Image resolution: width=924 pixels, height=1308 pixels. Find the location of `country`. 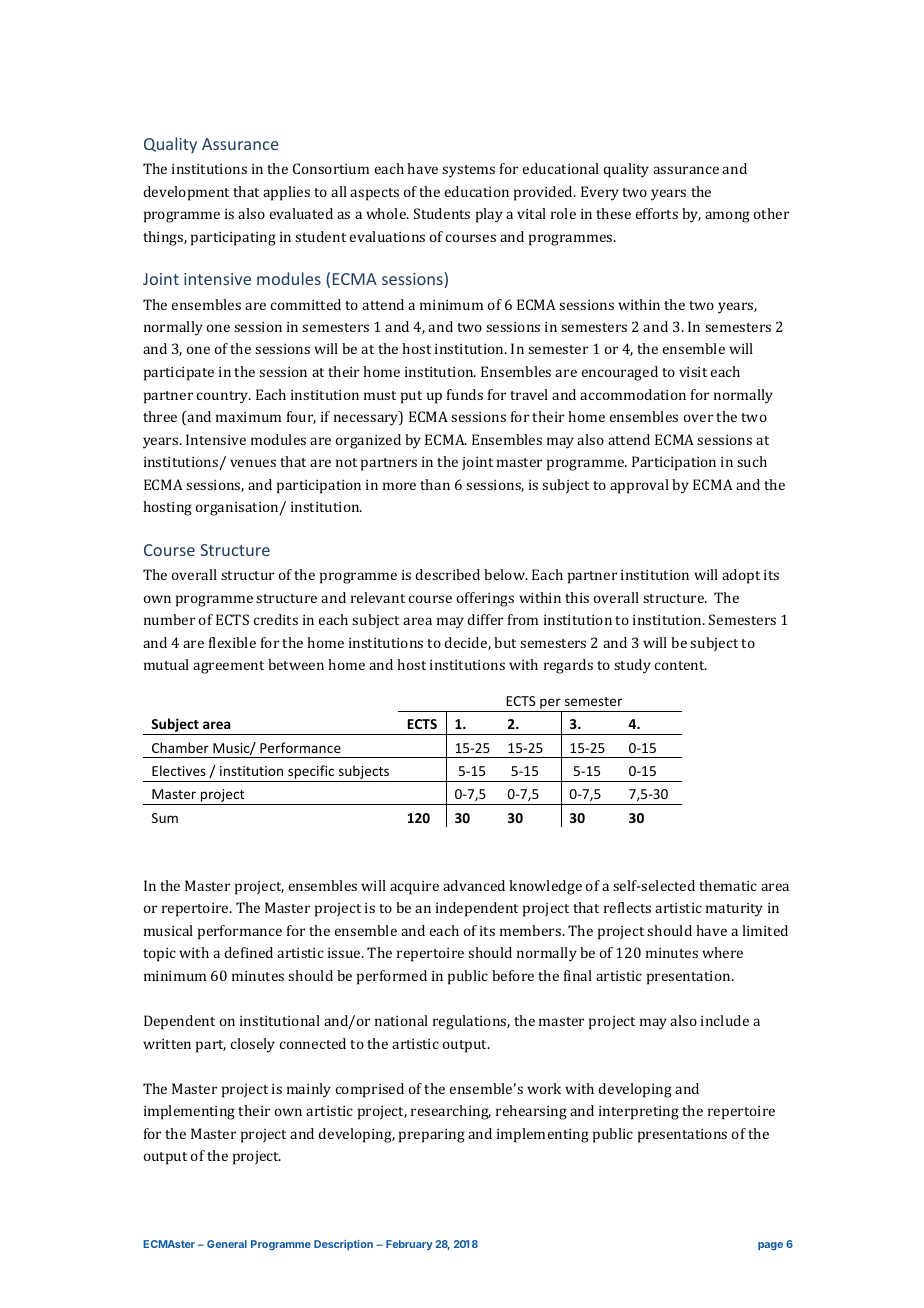

country is located at coordinates (224, 397).
